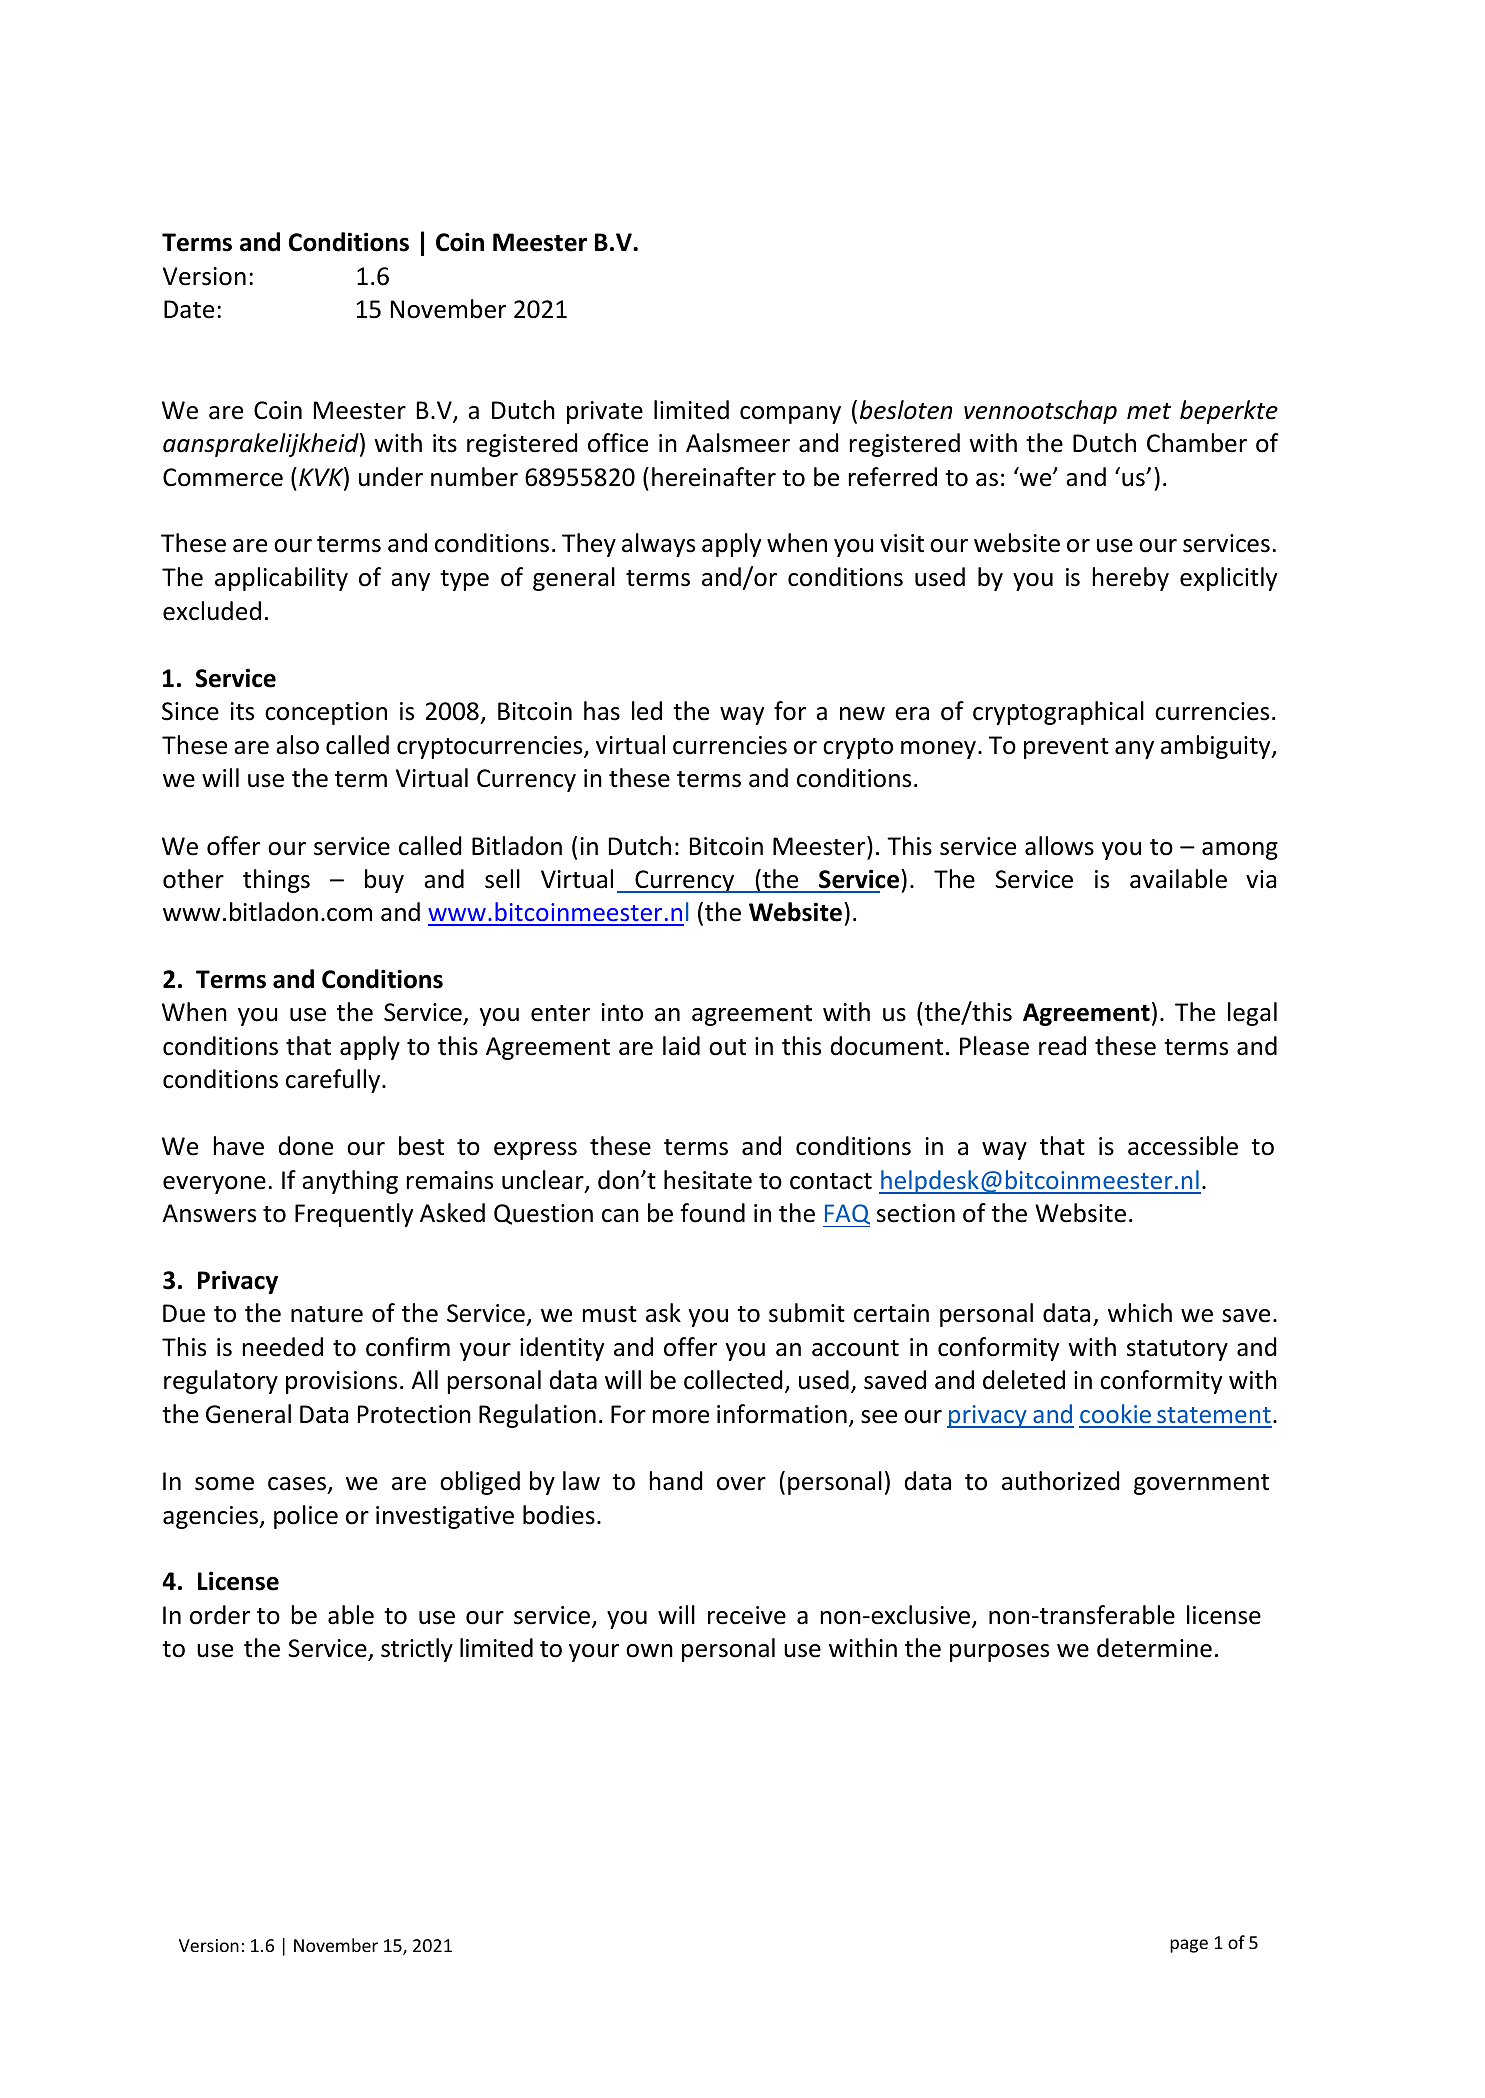  Describe the element at coordinates (341, 1382) in the page. I see `provisions` at that location.
